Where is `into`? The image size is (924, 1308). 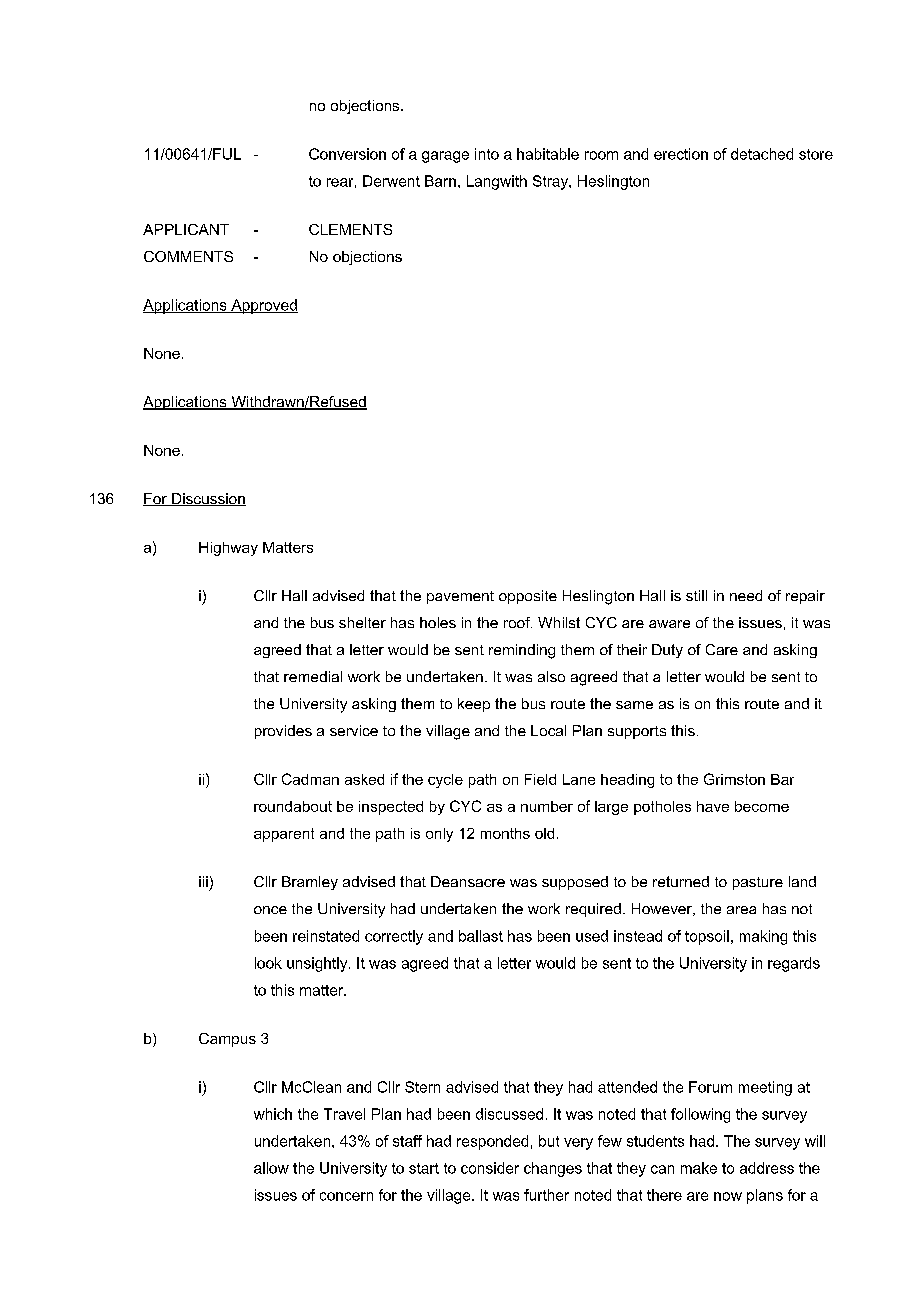 into is located at coordinates (487, 154).
